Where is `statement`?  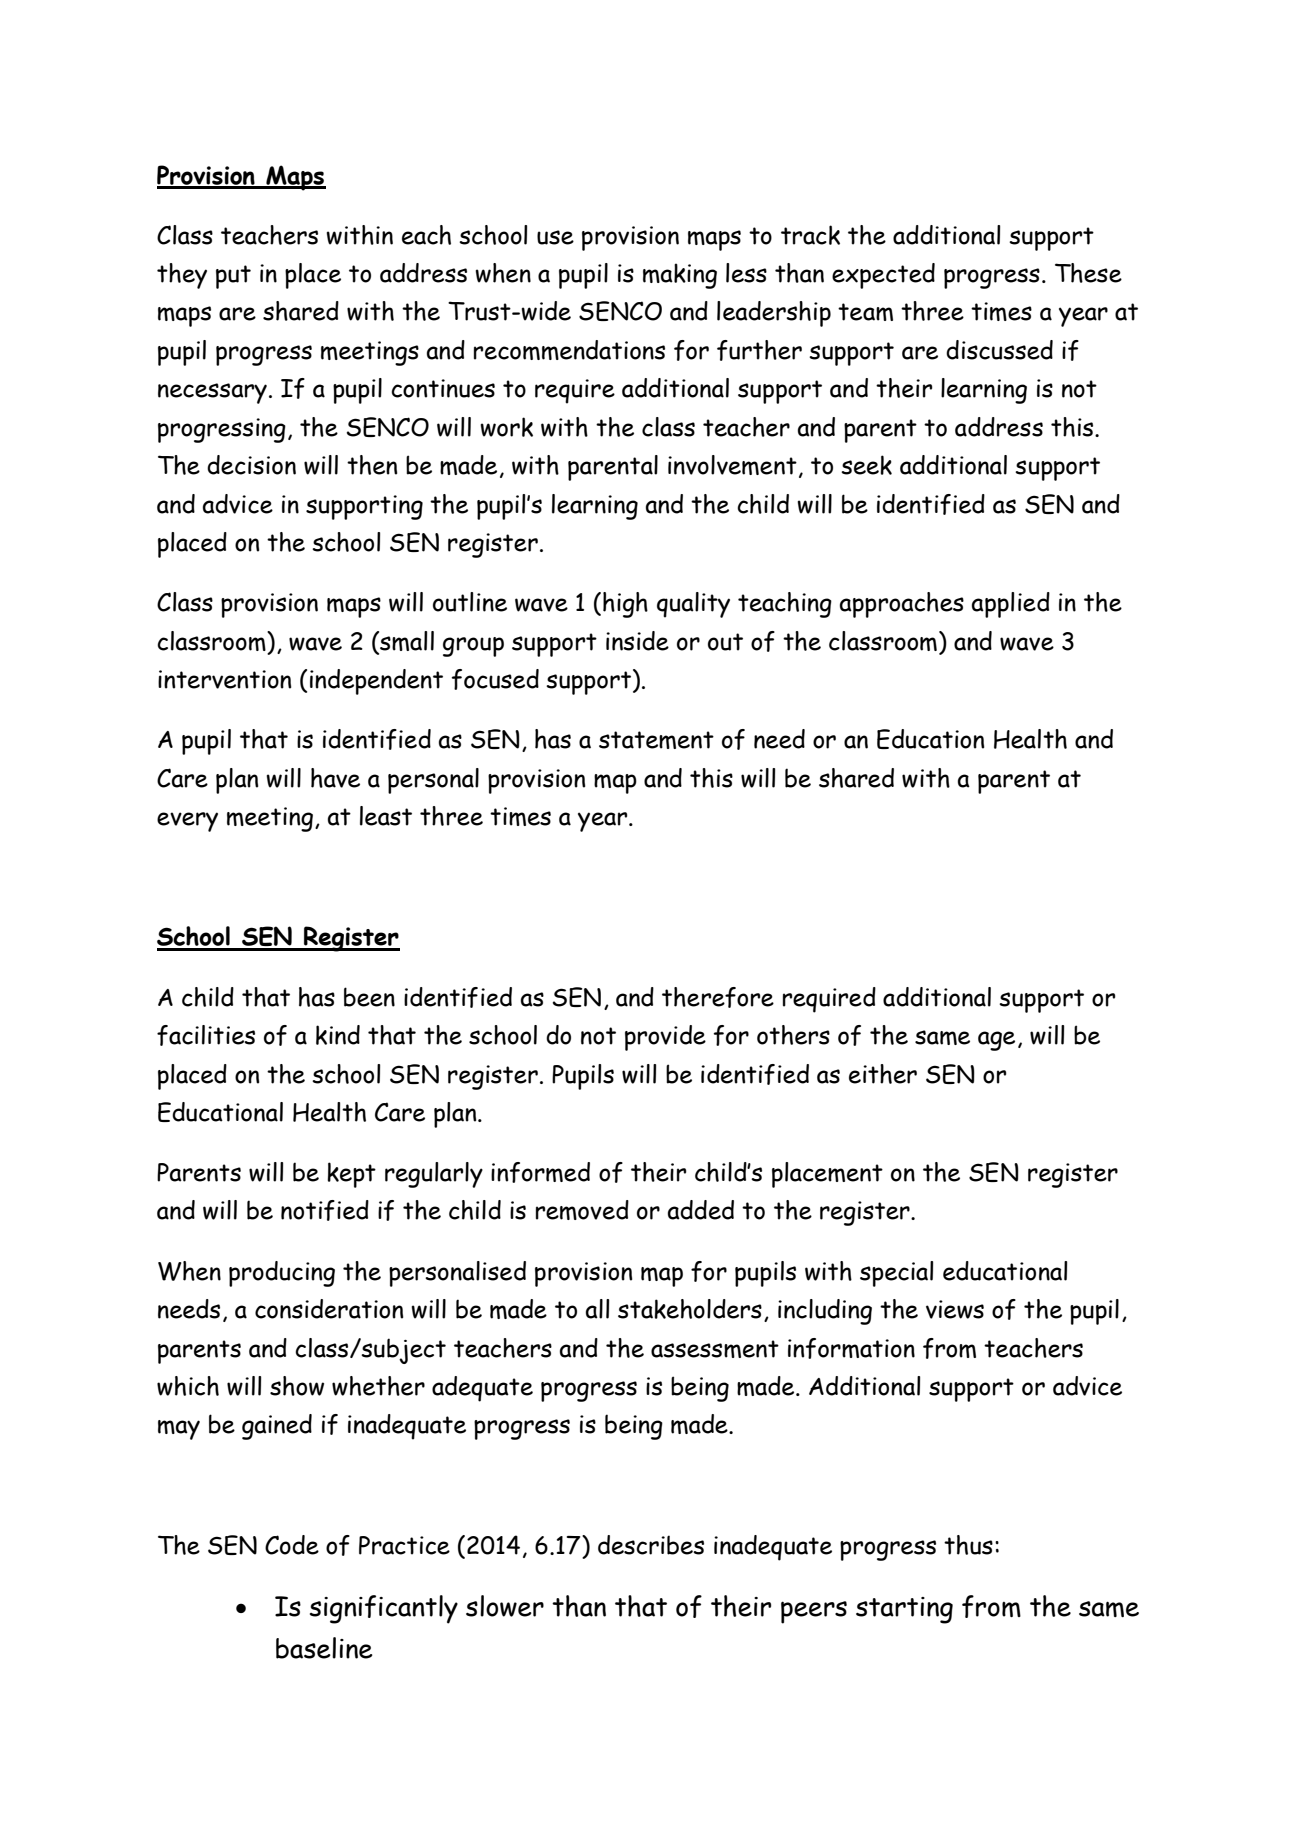
statement is located at coordinates (656, 740).
